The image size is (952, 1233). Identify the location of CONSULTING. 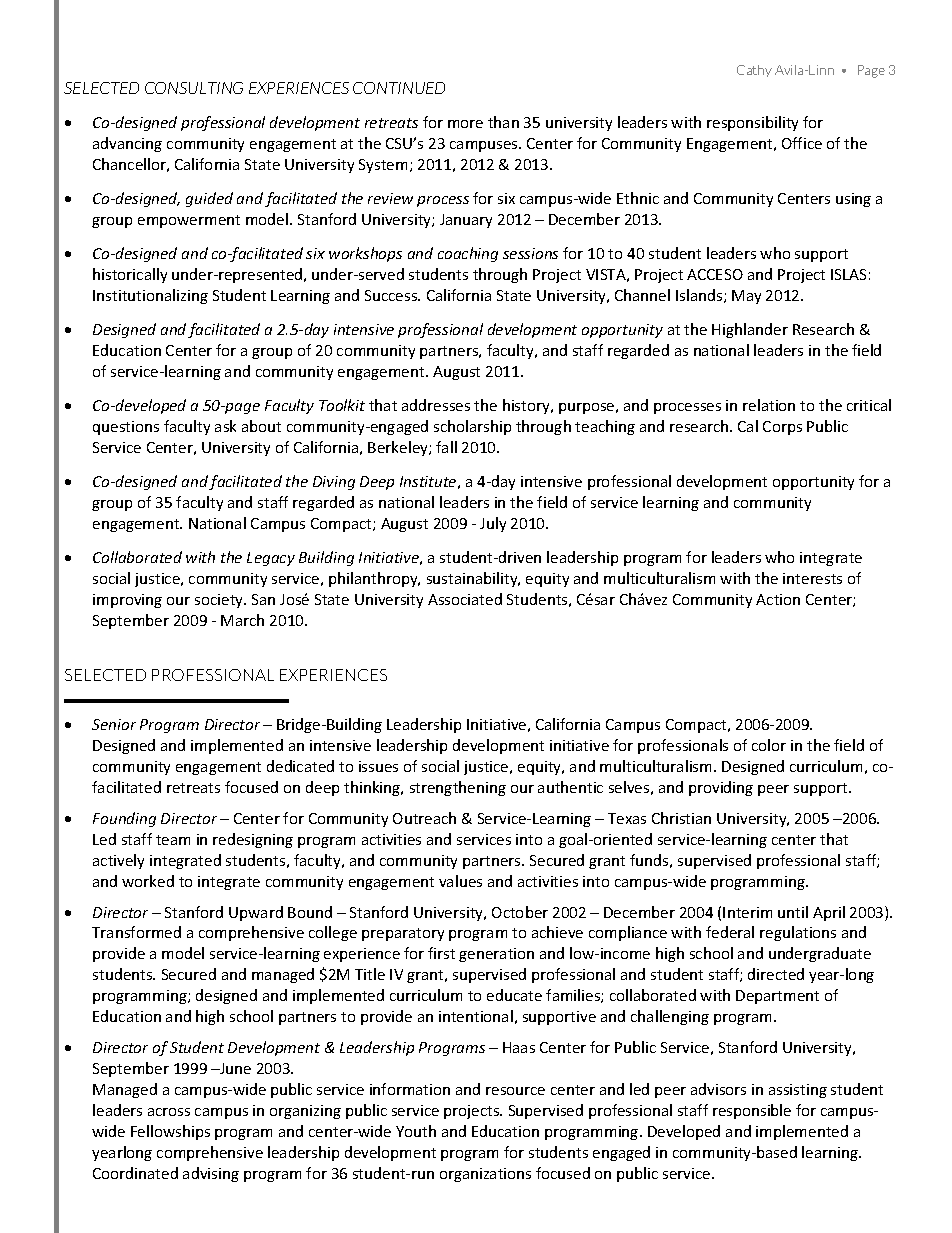
(194, 88).
